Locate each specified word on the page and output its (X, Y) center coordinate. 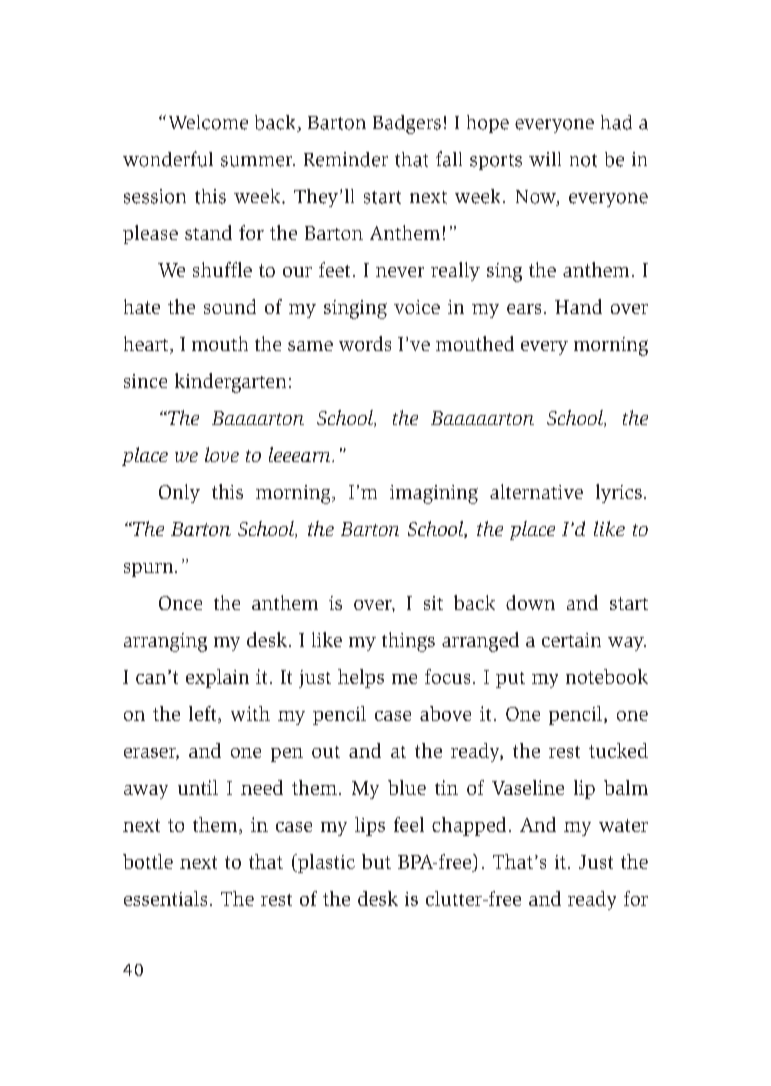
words (365, 343)
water (623, 825)
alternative (536, 491)
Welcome (208, 122)
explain (217, 678)
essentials (165, 898)
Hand (578, 306)
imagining (434, 494)
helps (361, 678)
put (510, 680)
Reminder (346, 159)
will (545, 159)
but (376, 861)
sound (230, 306)
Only (179, 493)
